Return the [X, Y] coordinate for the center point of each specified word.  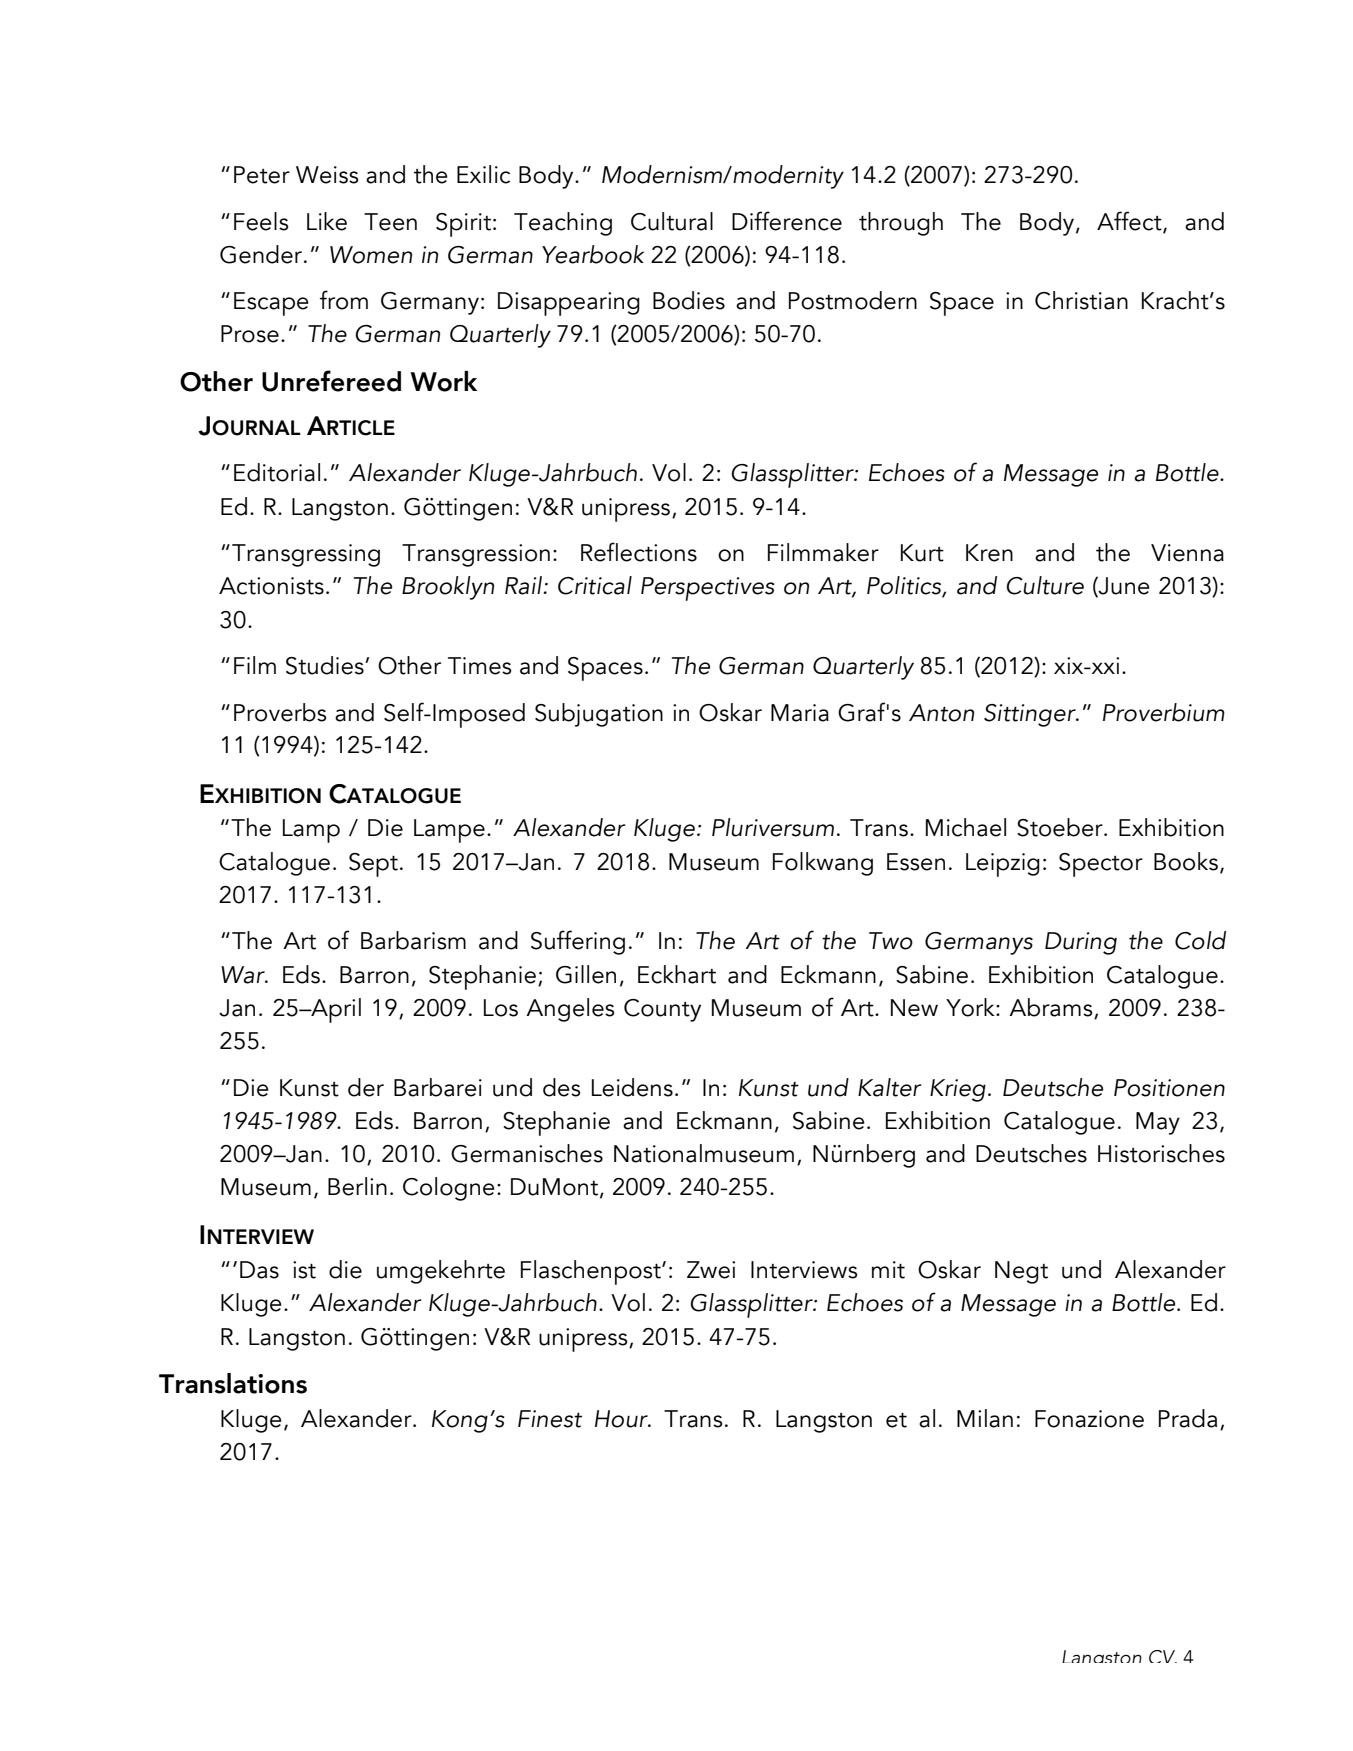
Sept [373, 865]
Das [259, 1270]
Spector [1101, 865]
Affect [1130, 222]
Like [327, 221]
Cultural [672, 221]
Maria [800, 713]
